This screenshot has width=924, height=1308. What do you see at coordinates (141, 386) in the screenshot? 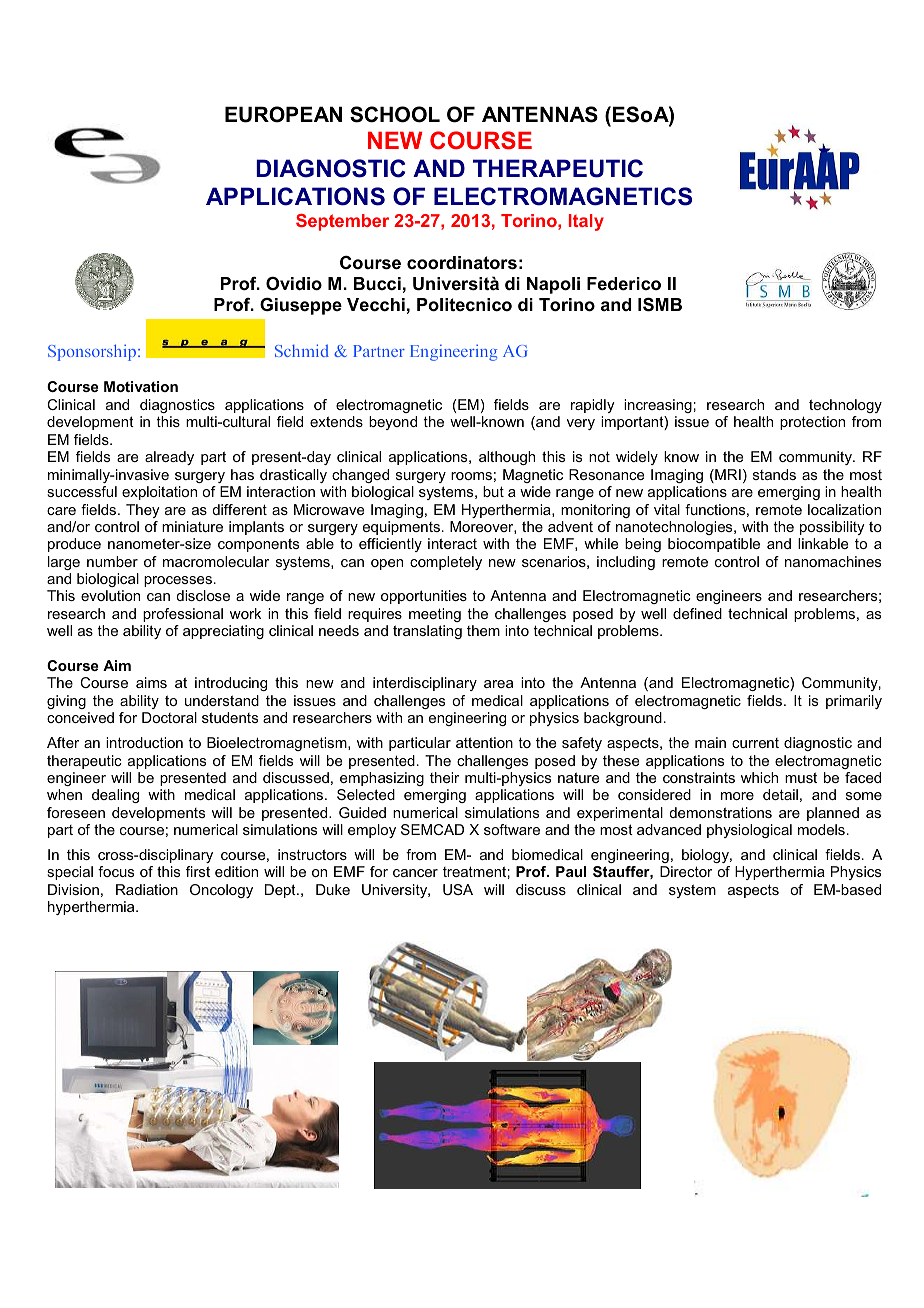
I see `Motivation` at bounding box center [141, 386].
